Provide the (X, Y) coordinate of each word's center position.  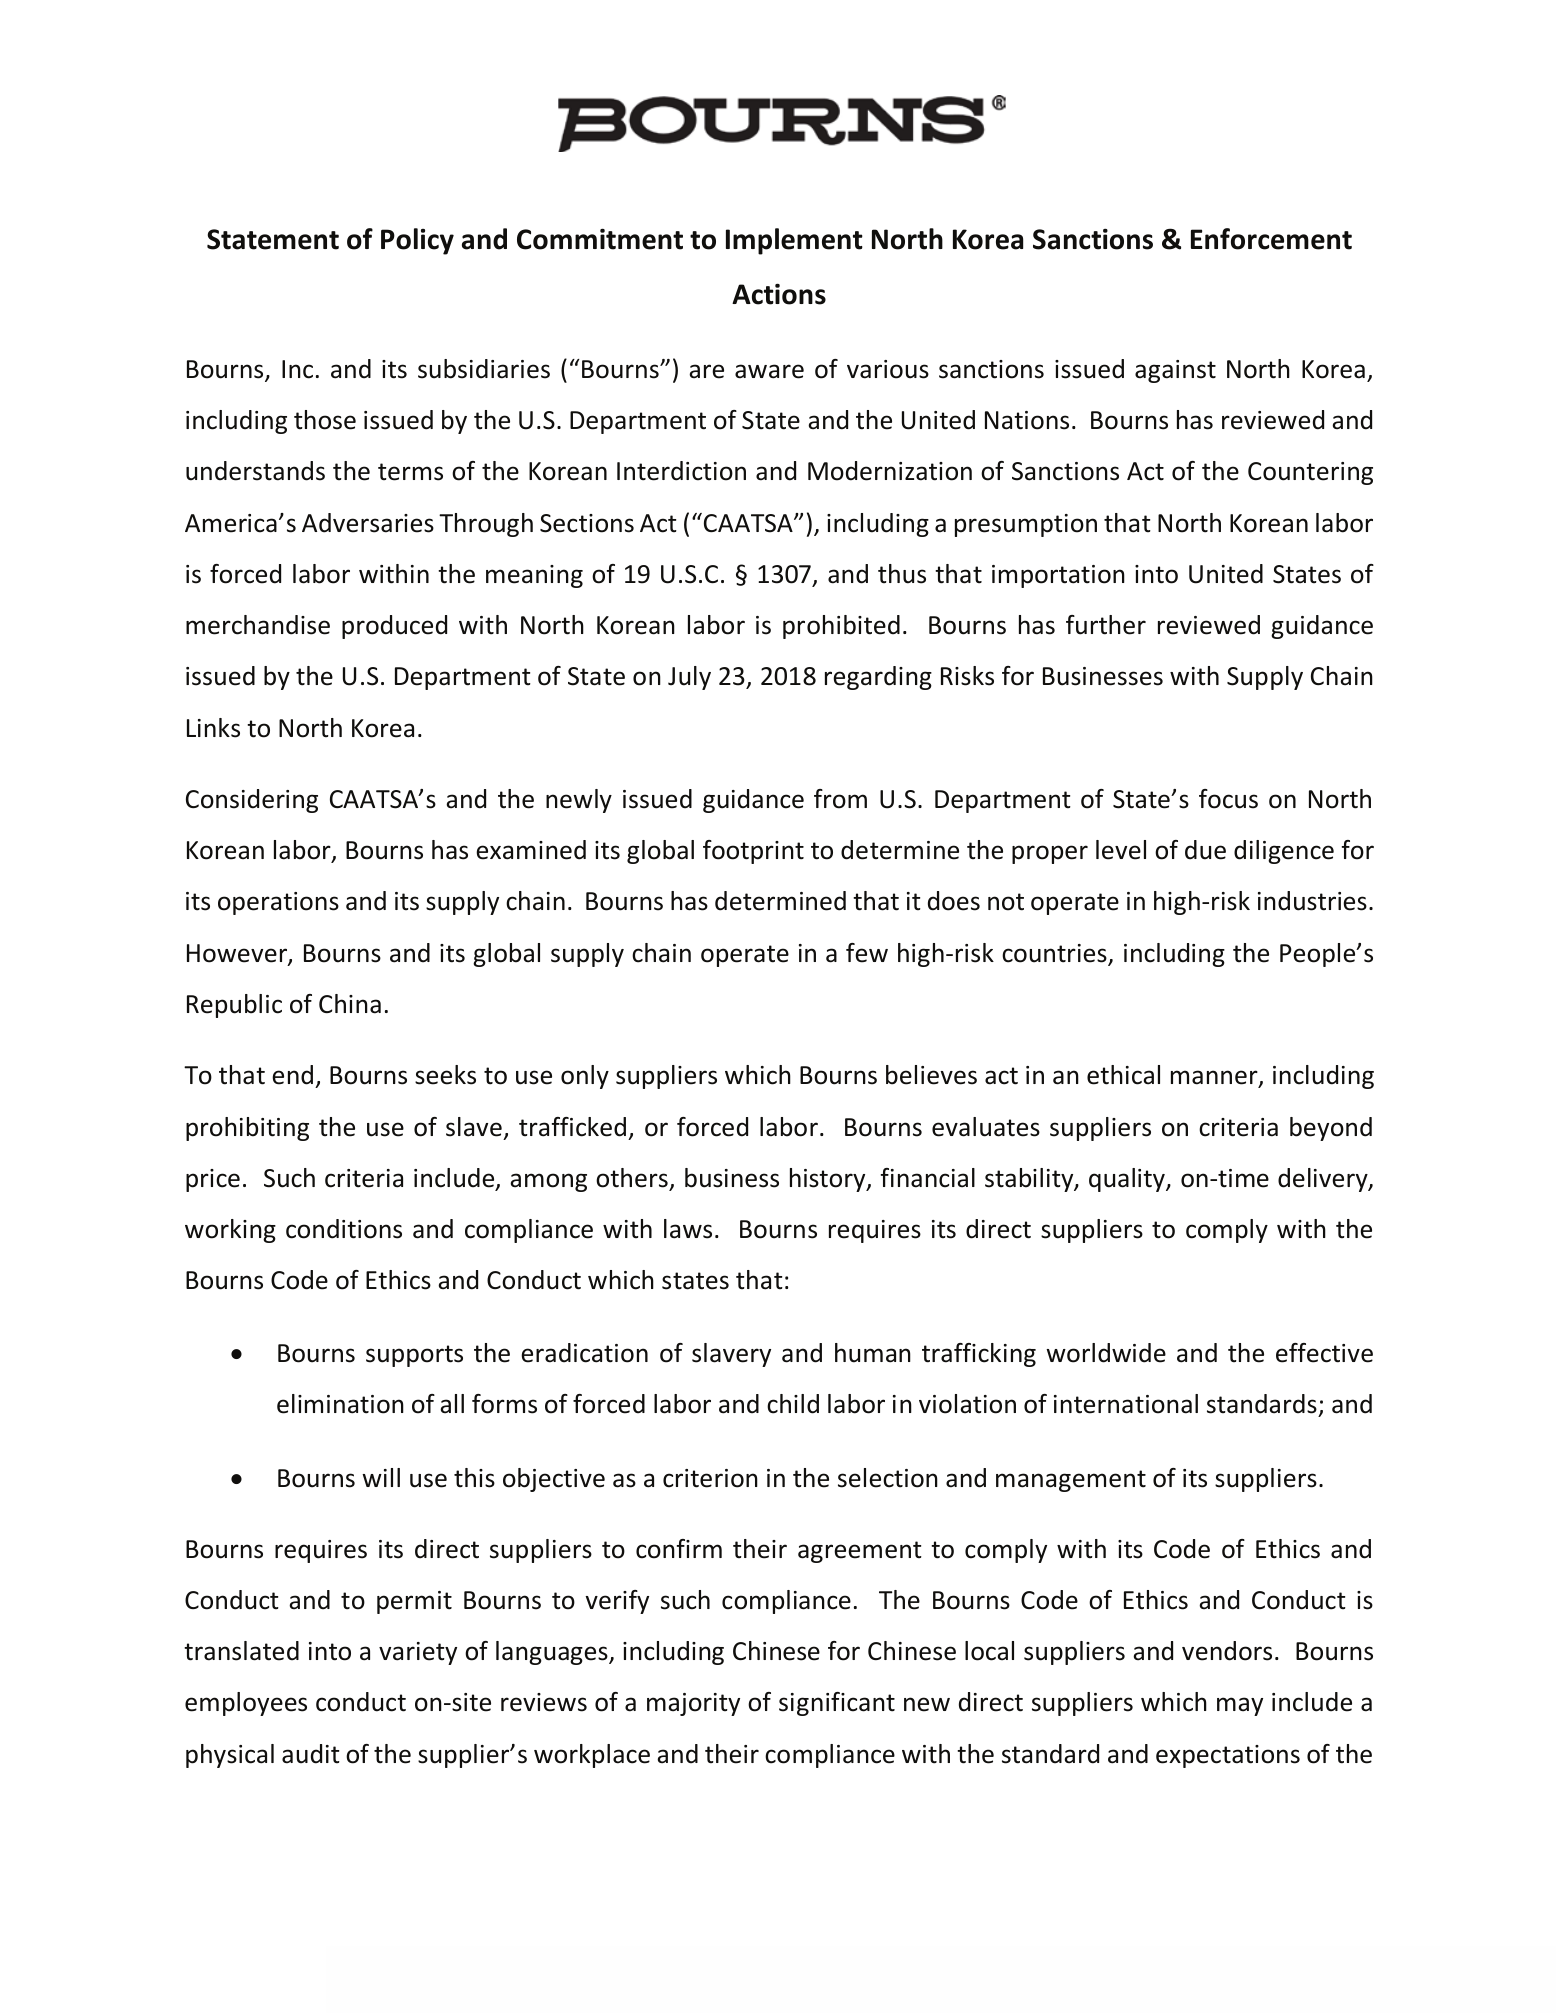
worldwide (1106, 1353)
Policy (417, 241)
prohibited (841, 627)
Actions (779, 294)
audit (311, 1754)
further (1106, 625)
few (867, 953)
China (350, 1004)
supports (414, 1356)
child (793, 1404)
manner (1215, 1078)
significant (837, 1704)
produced (394, 627)
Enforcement (1271, 239)
